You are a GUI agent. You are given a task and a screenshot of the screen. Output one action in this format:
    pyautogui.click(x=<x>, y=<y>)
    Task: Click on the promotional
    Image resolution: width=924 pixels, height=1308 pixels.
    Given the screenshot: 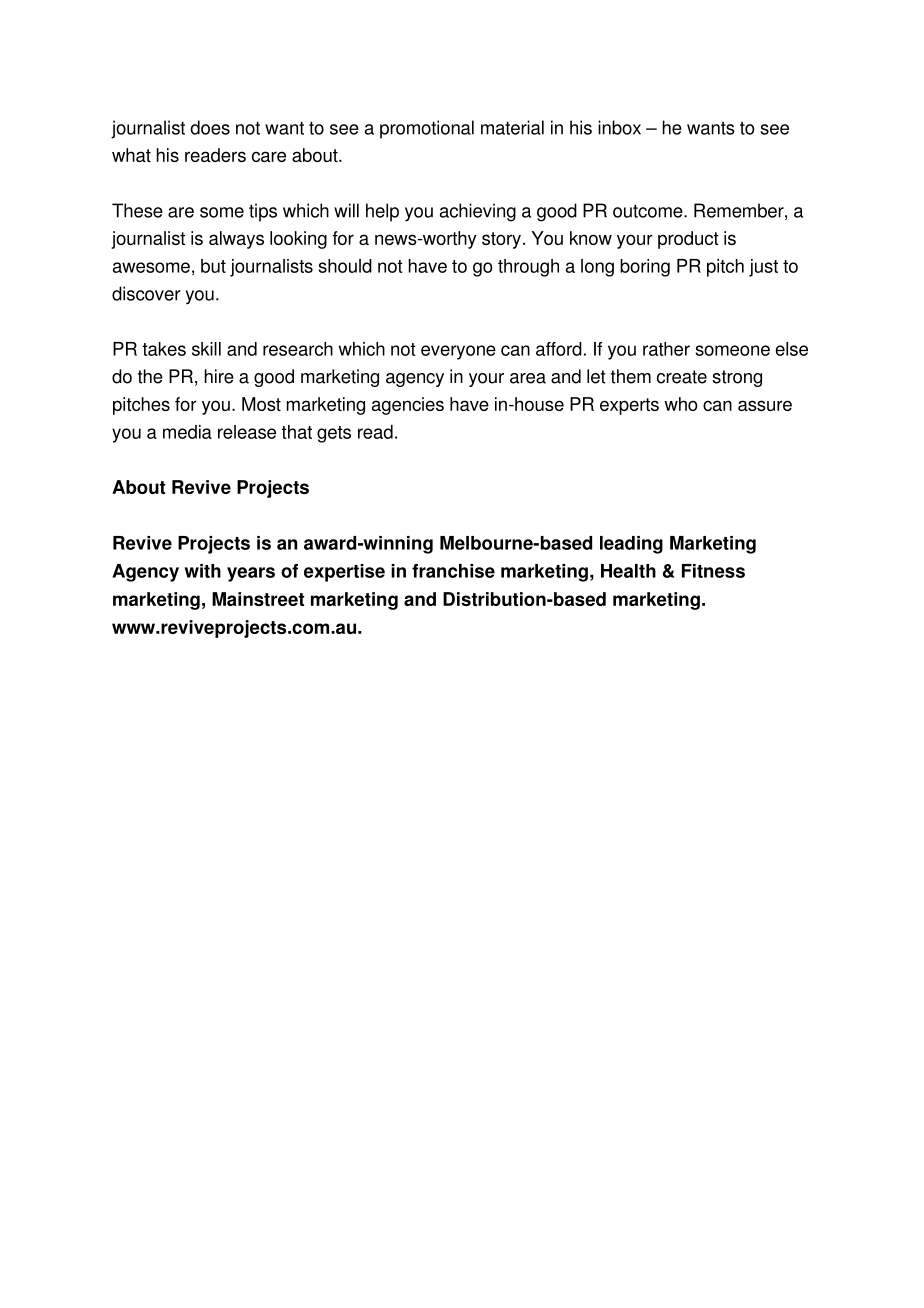 What is the action you would take?
    pyautogui.click(x=427, y=129)
